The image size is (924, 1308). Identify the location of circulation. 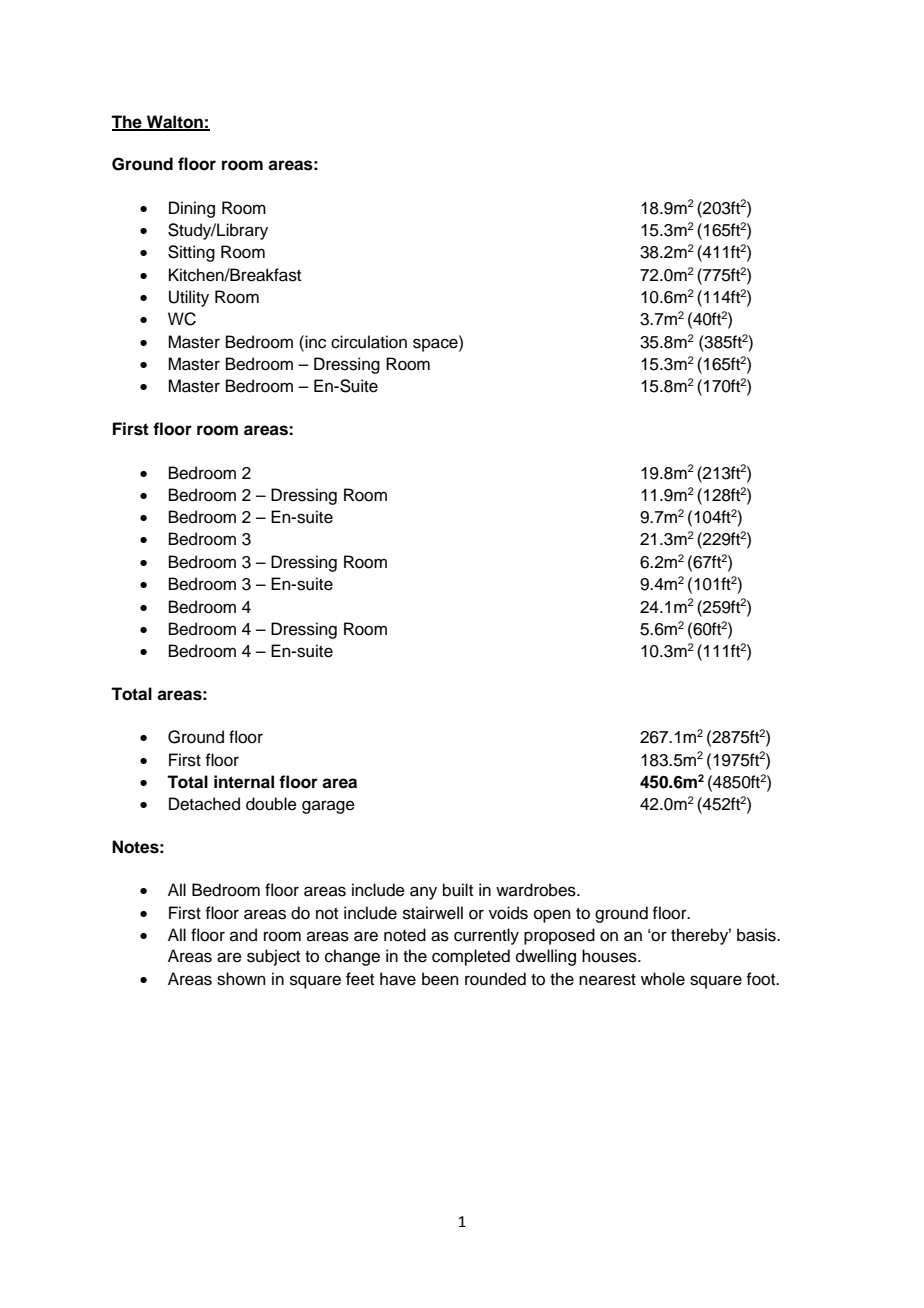
(369, 342).
